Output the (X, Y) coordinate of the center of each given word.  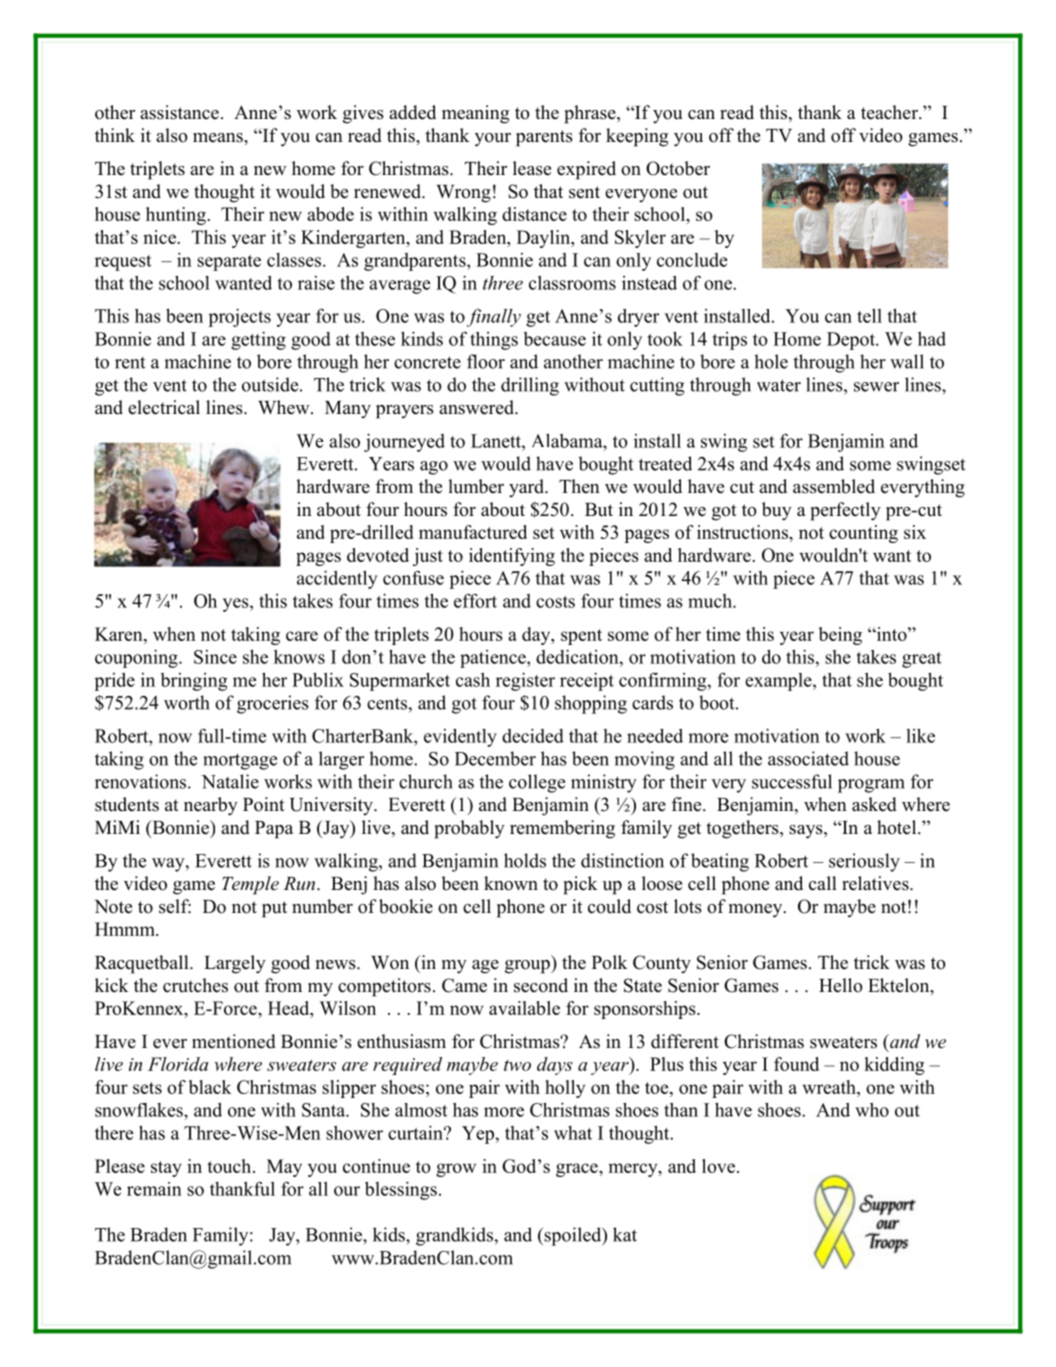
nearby (211, 806)
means (219, 138)
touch (230, 1166)
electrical (164, 407)
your (493, 140)
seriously (864, 862)
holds (525, 860)
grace (578, 1170)
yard (527, 488)
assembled (834, 486)
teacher (890, 112)
